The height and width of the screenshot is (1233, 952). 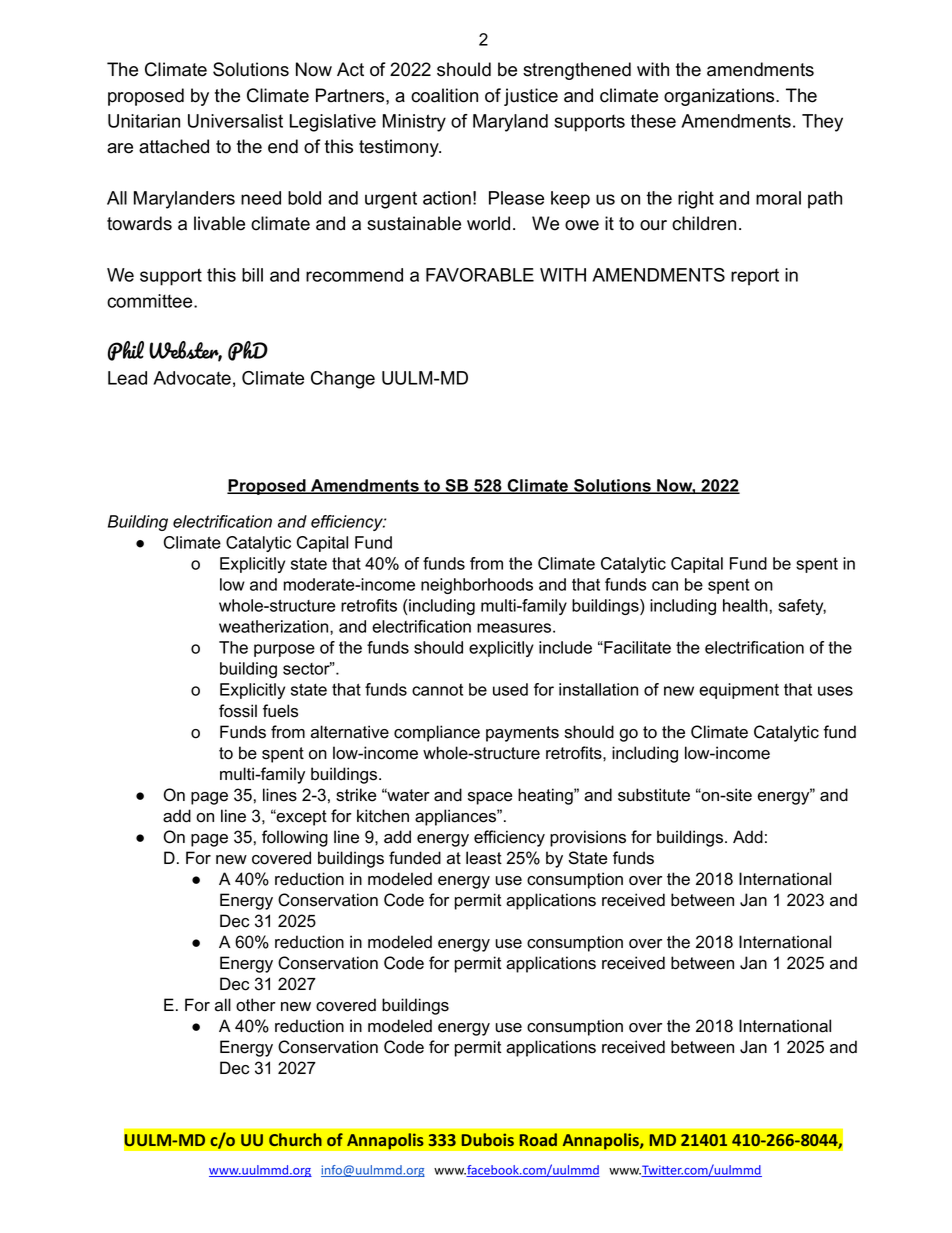 I want to click on coalition, so click(x=444, y=95).
